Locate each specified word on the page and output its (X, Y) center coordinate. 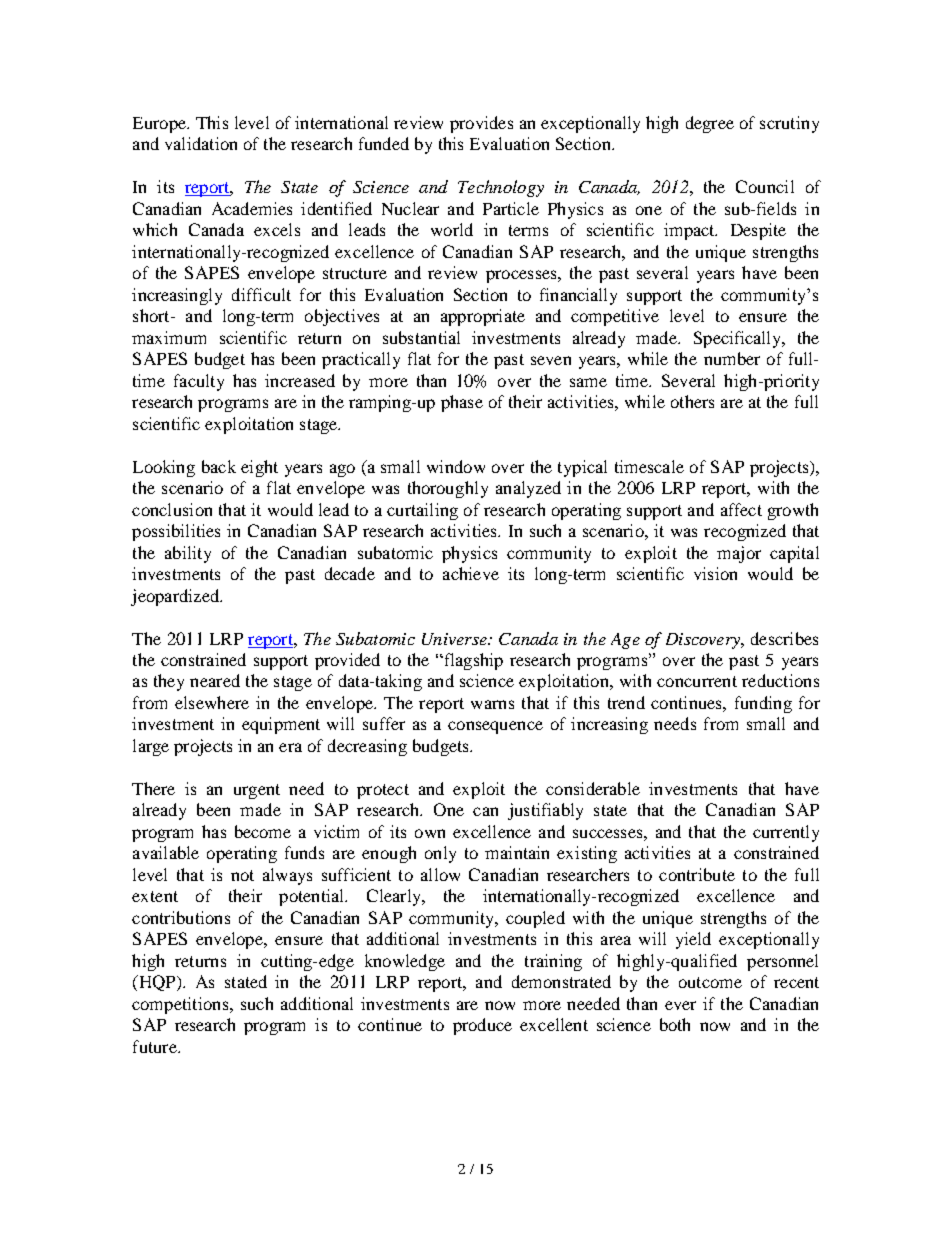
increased (300, 380)
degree (710, 124)
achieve (471, 573)
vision (715, 573)
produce (482, 1026)
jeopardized (176, 597)
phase (462, 403)
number (732, 358)
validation (201, 143)
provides (481, 124)
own (430, 833)
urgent (257, 791)
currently (786, 833)
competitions (181, 1005)
